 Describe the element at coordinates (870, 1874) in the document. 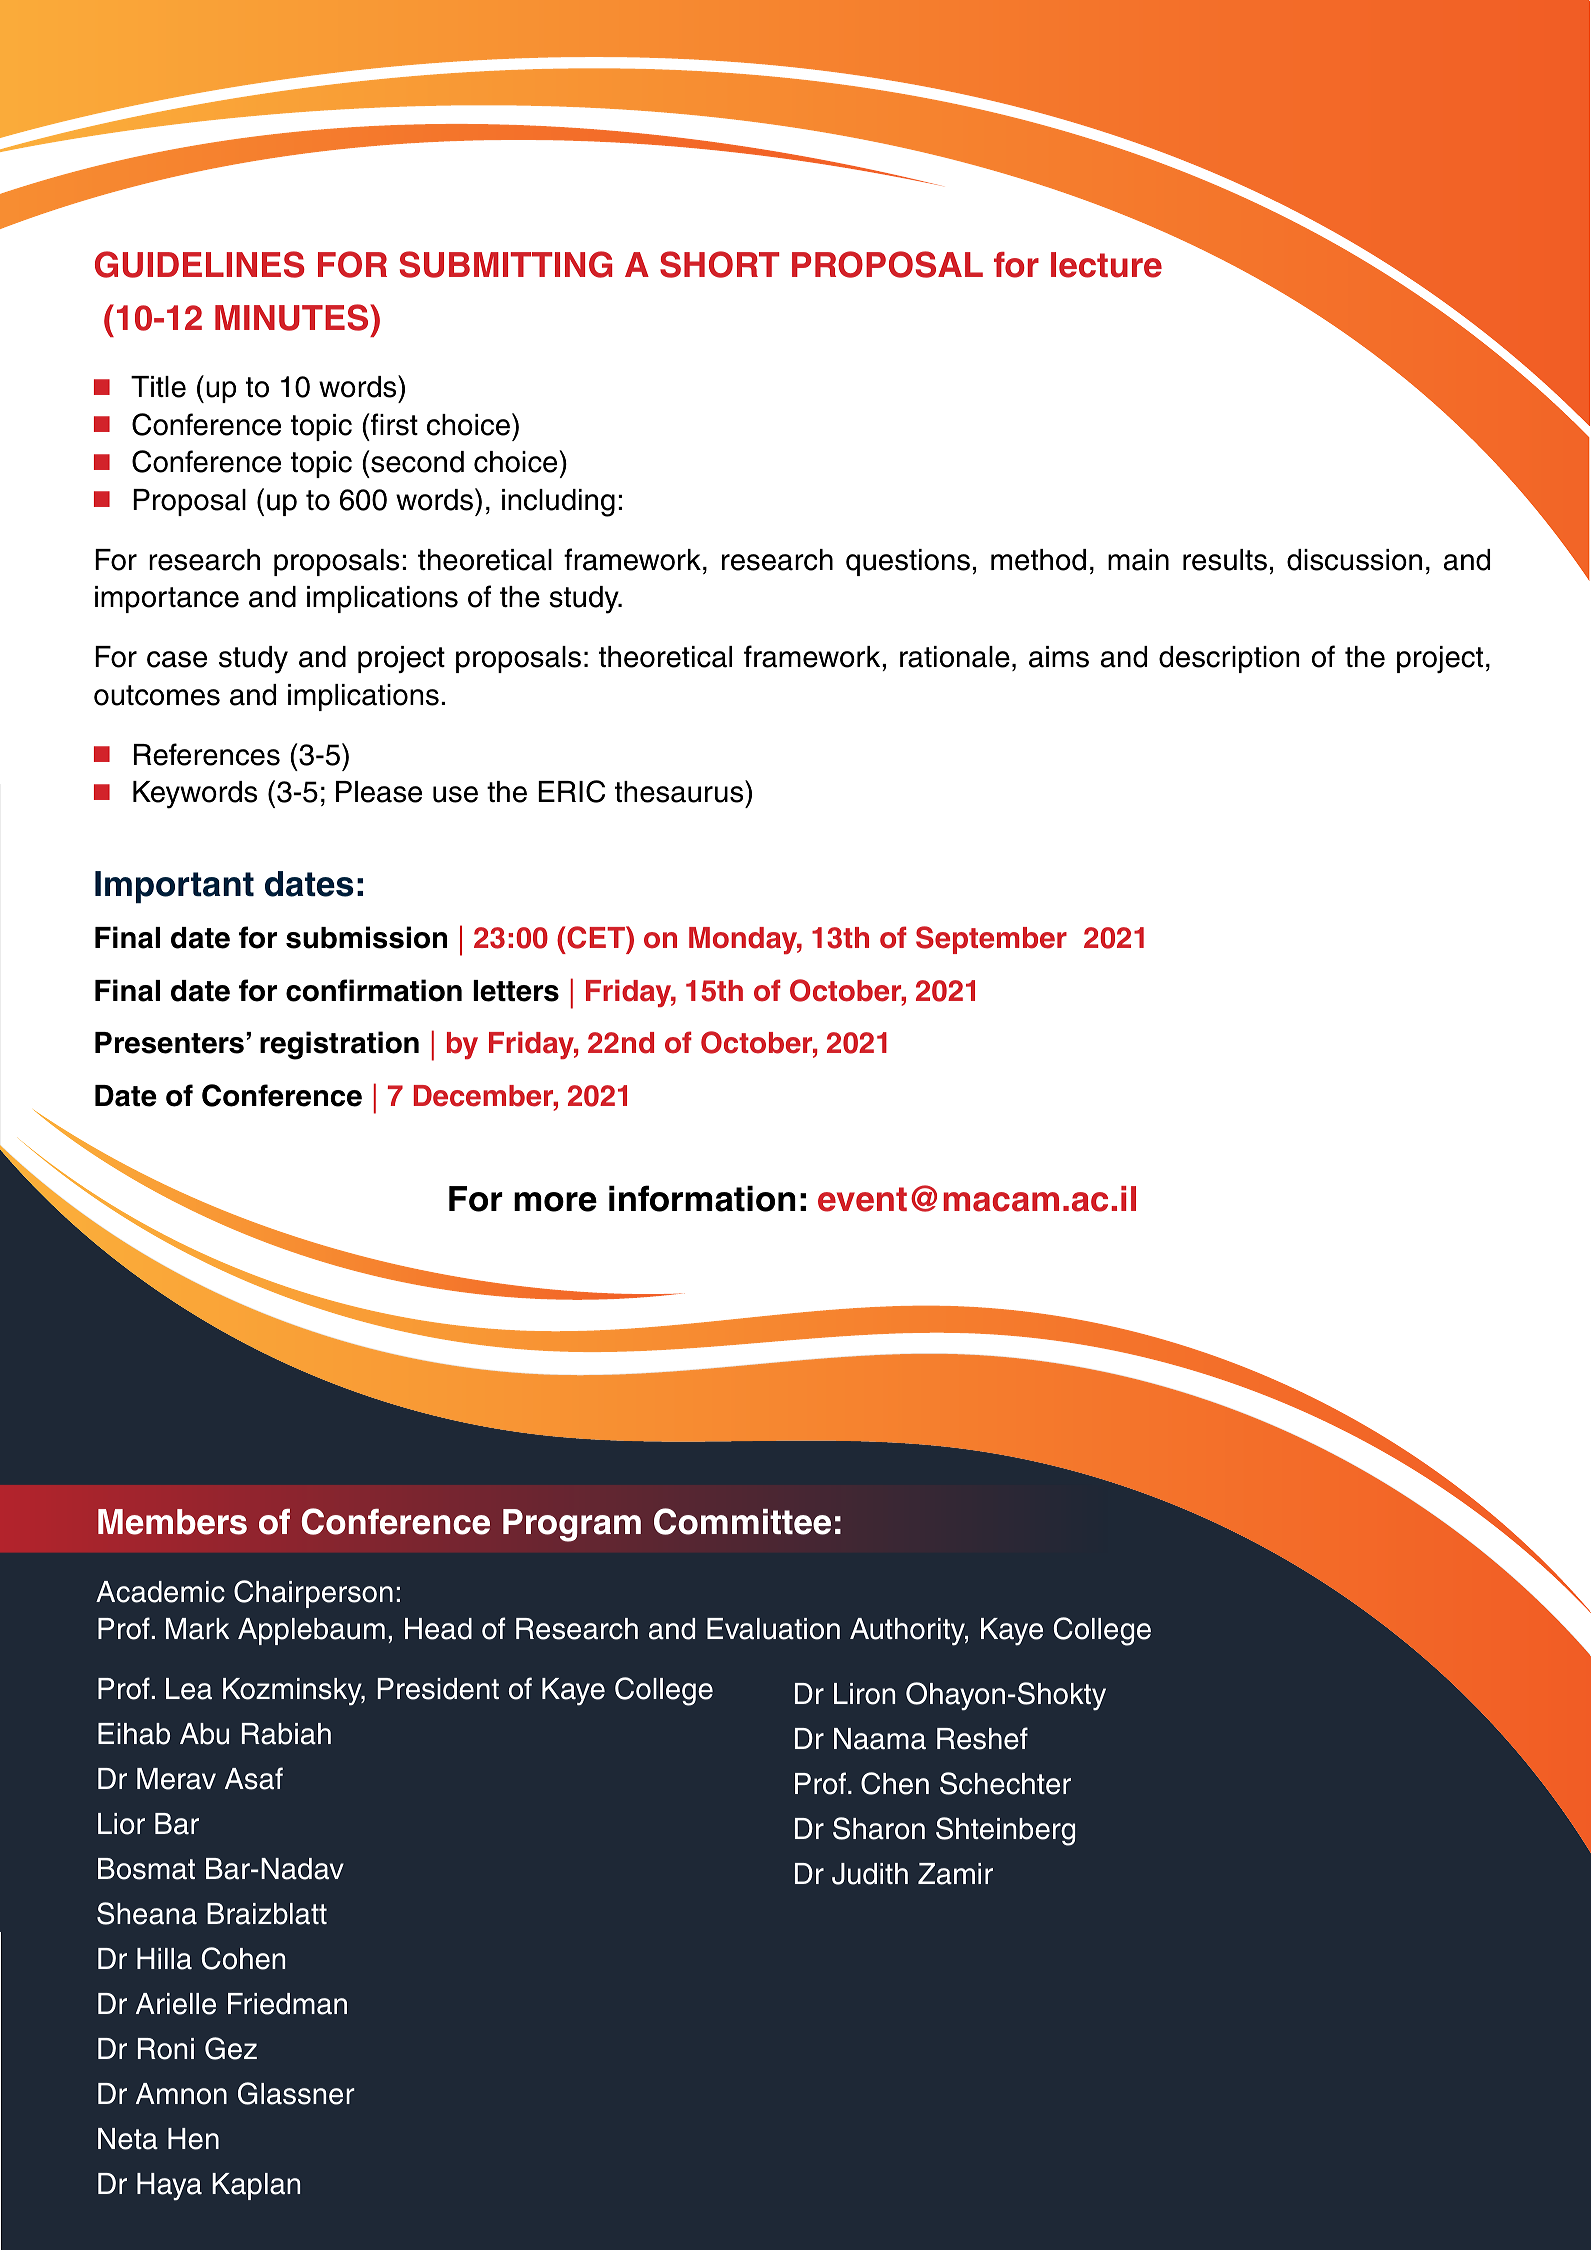

I see `Judith` at that location.
